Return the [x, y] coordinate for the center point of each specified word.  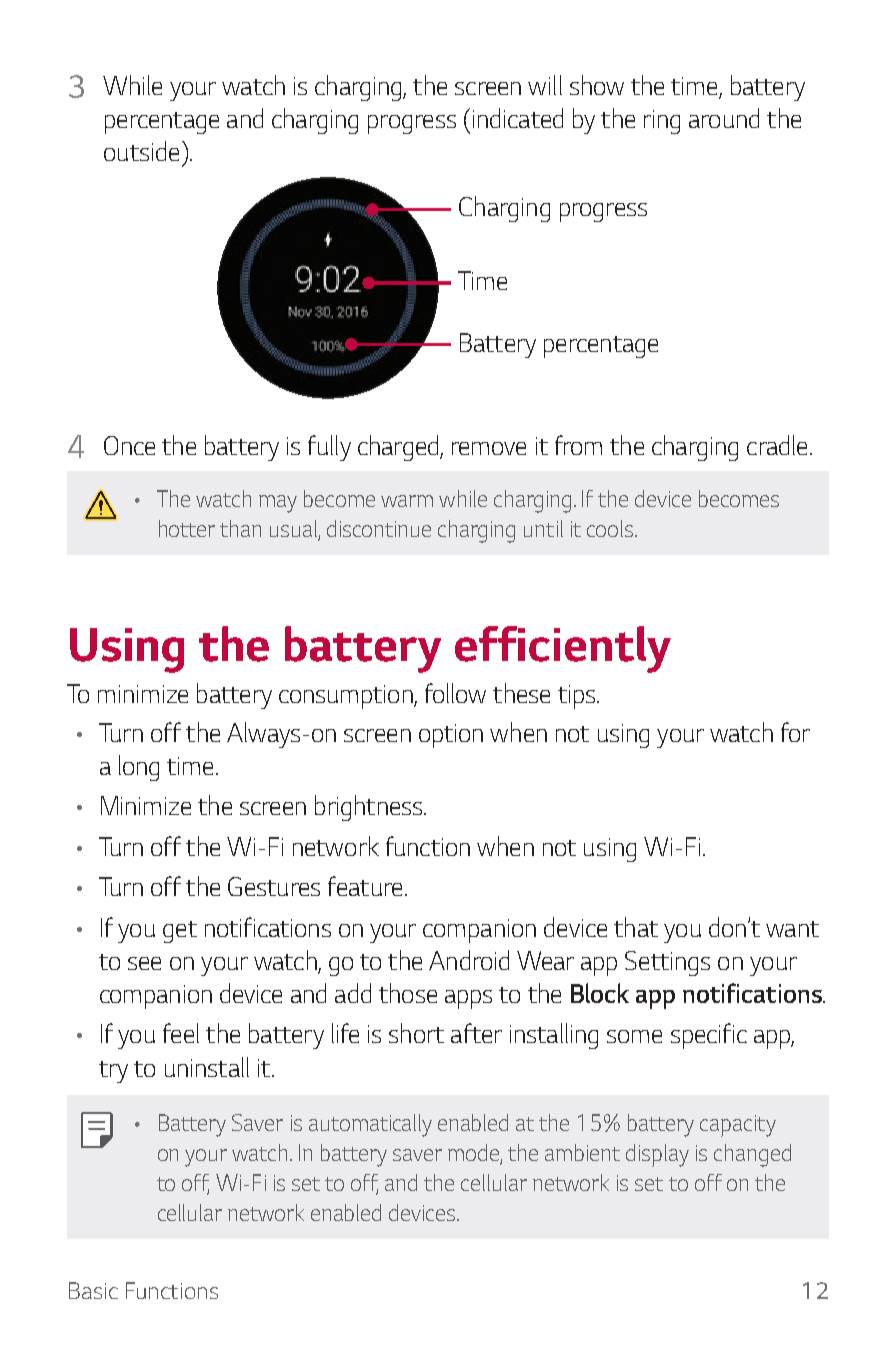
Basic [93, 1290]
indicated [518, 118]
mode [473, 1152]
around [724, 118]
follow [455, 693]
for [795, 732]
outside [141, 151]
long [139, 768]
